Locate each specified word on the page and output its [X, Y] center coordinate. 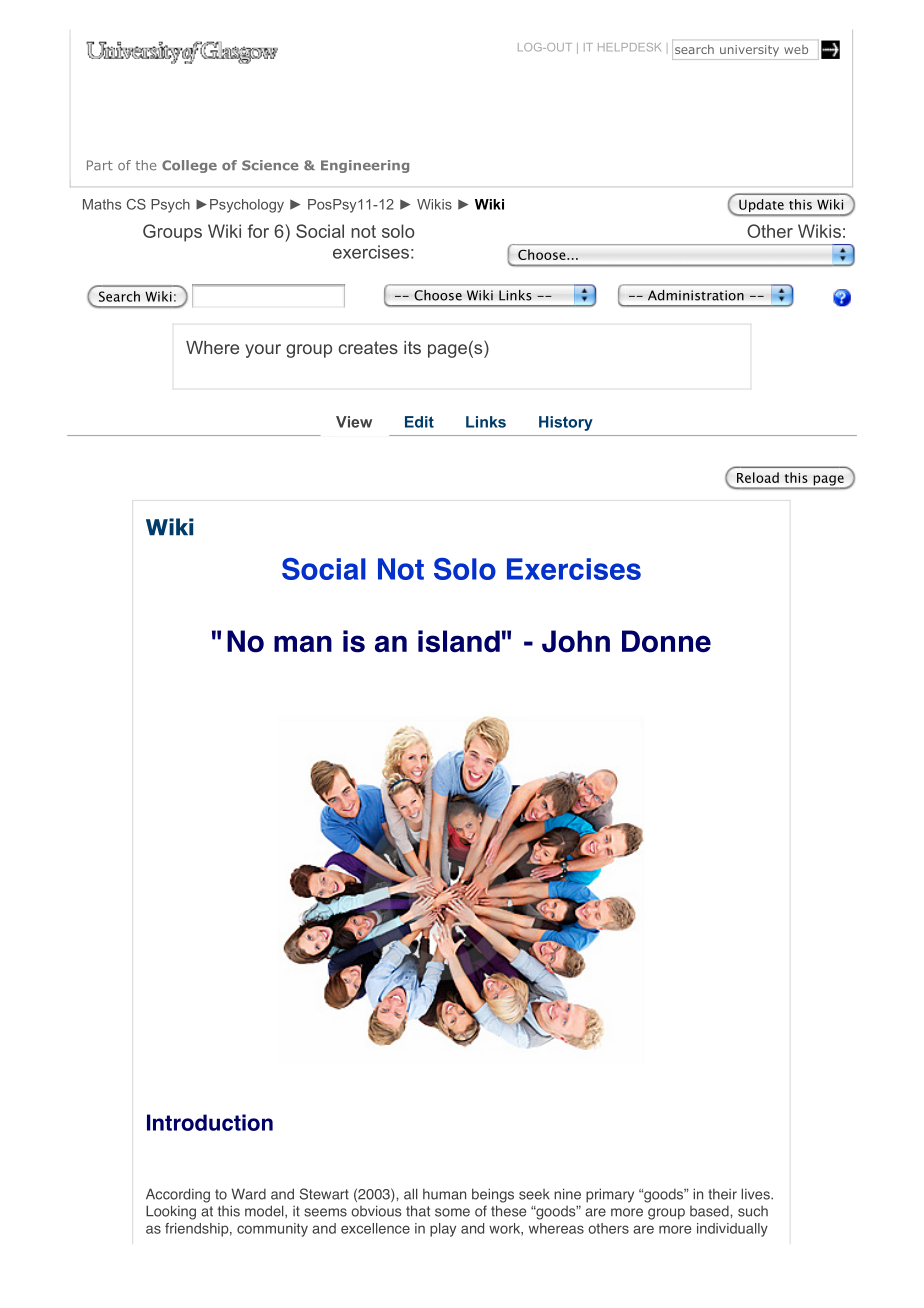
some [452, 1212]
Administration [696, 295]
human [444, 1194]
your [263, 351]
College [189, 166]
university [749, 51]
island [459, 641]
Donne [666, 641]
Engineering [365, 166]
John [576, 641]
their [722, 1194]
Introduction [210, 1122]
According [178, 1195]
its [412, 347]
